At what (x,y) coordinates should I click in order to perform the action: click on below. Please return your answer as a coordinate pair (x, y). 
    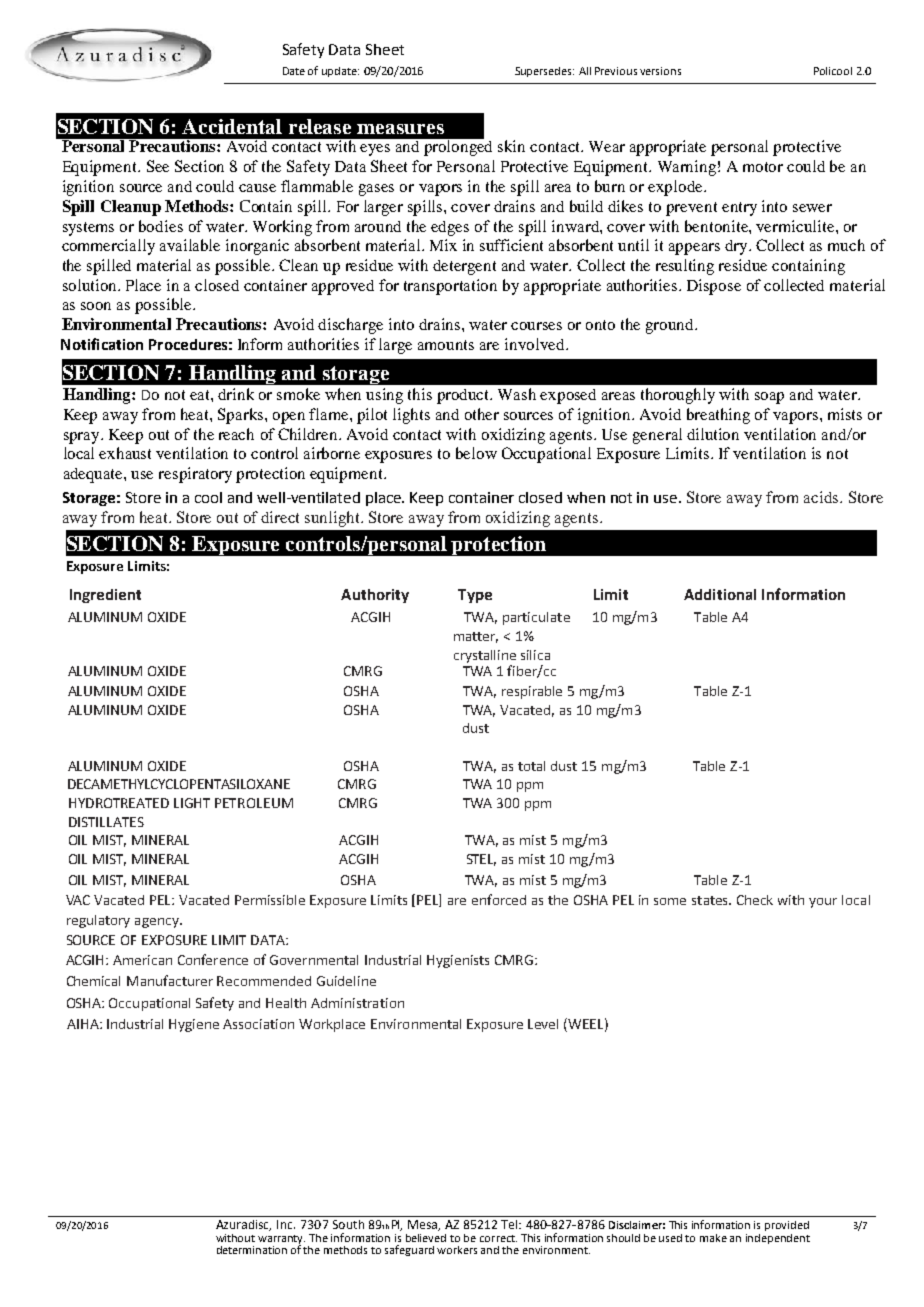
    Looking at the image, I should click on (476, 453).
